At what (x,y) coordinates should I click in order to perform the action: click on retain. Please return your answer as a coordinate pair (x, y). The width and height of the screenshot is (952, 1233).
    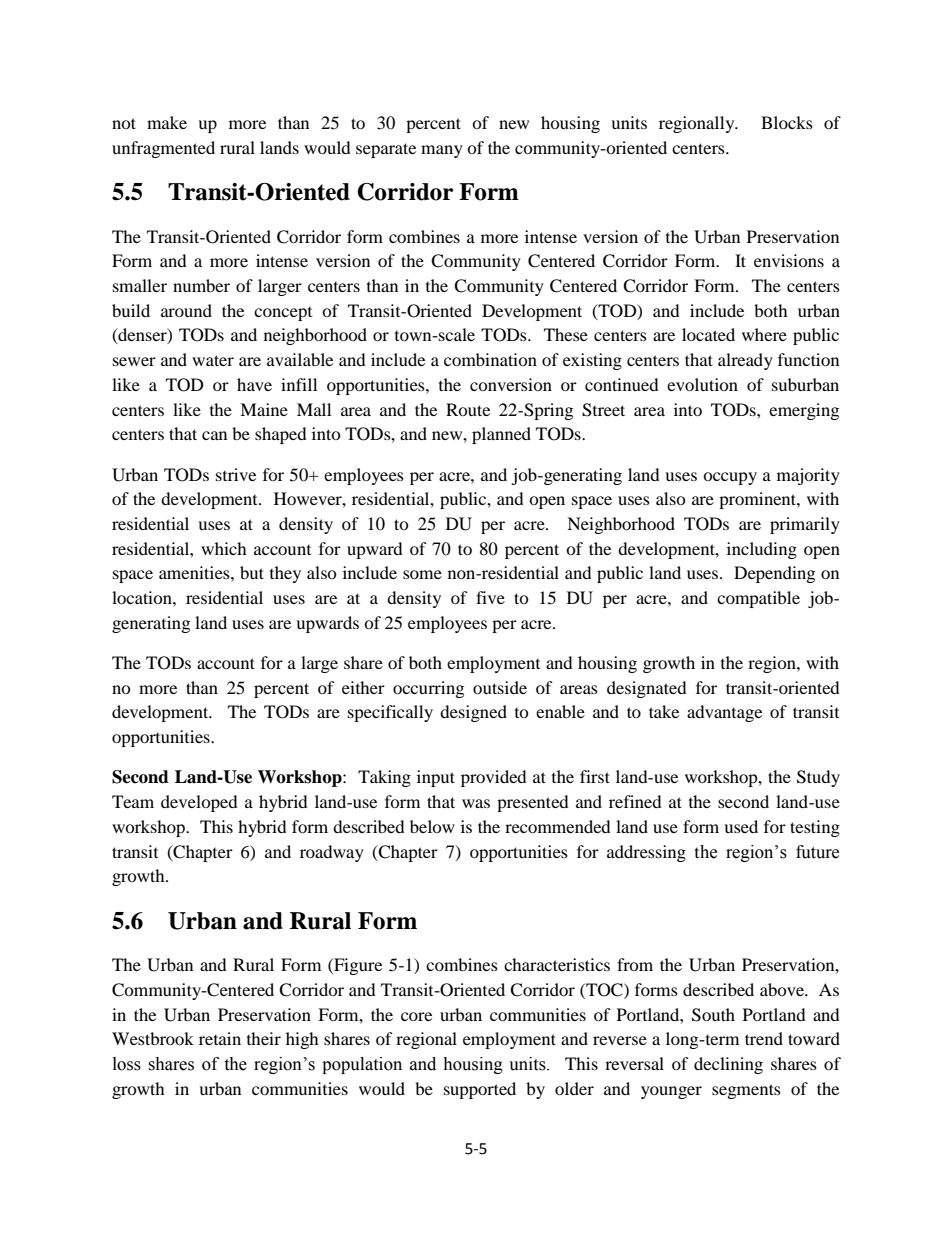
    Looking at the image, I should click on (220, 1038).
